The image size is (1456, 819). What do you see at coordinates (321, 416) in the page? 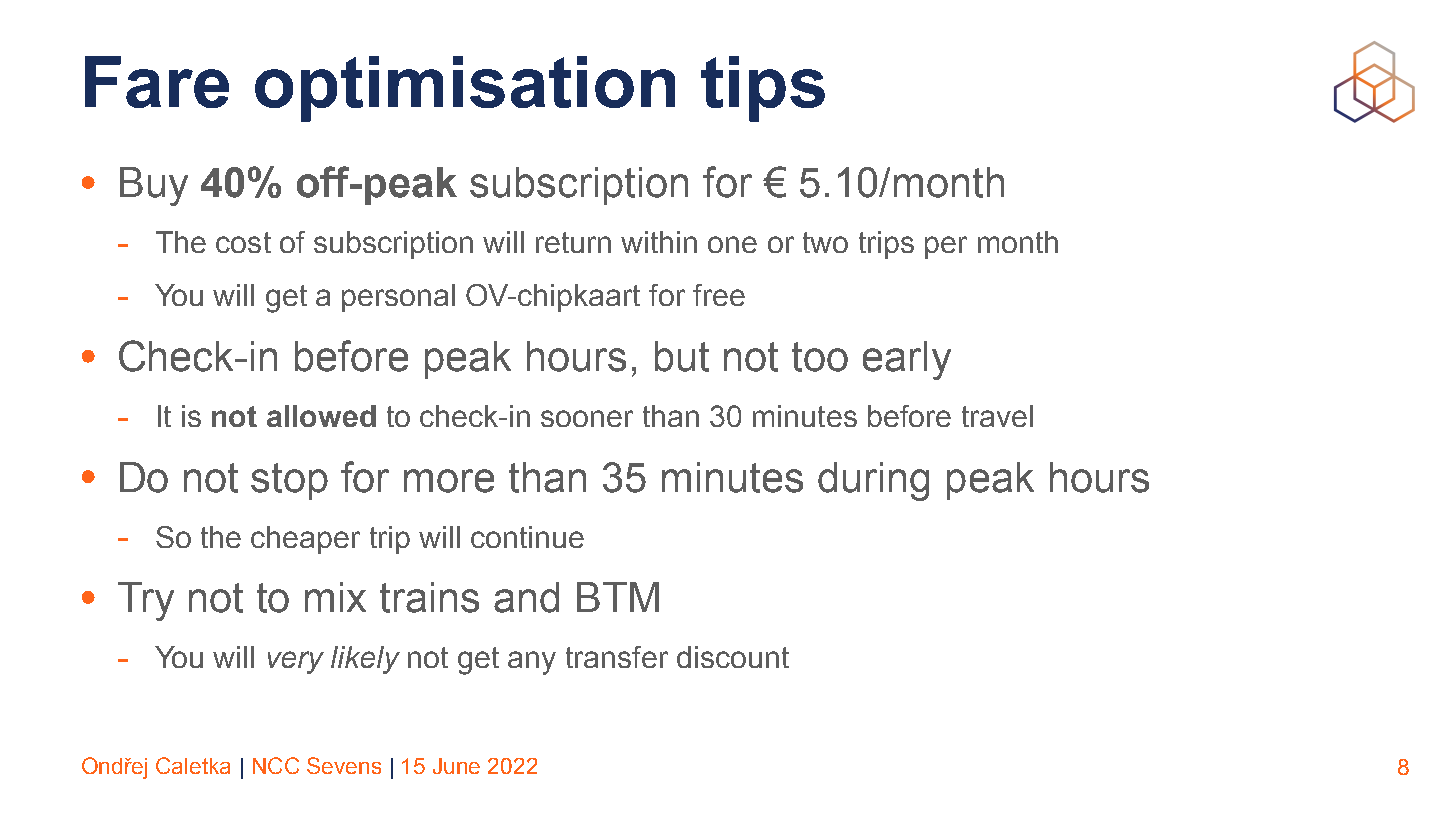
I see `allowed` at bounding box center [321, 416].
